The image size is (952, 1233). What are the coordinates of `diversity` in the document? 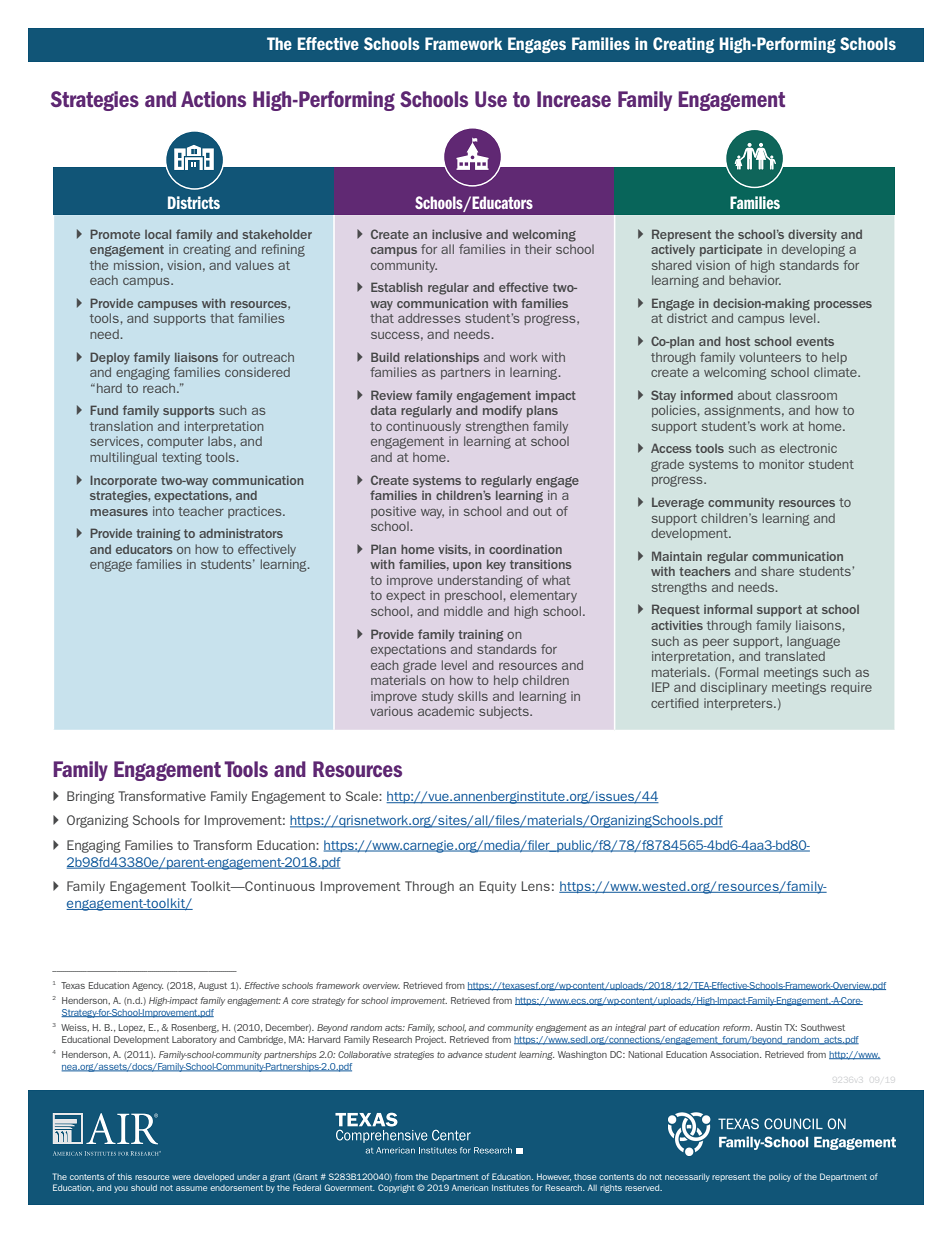 It's located at (812, 235).
